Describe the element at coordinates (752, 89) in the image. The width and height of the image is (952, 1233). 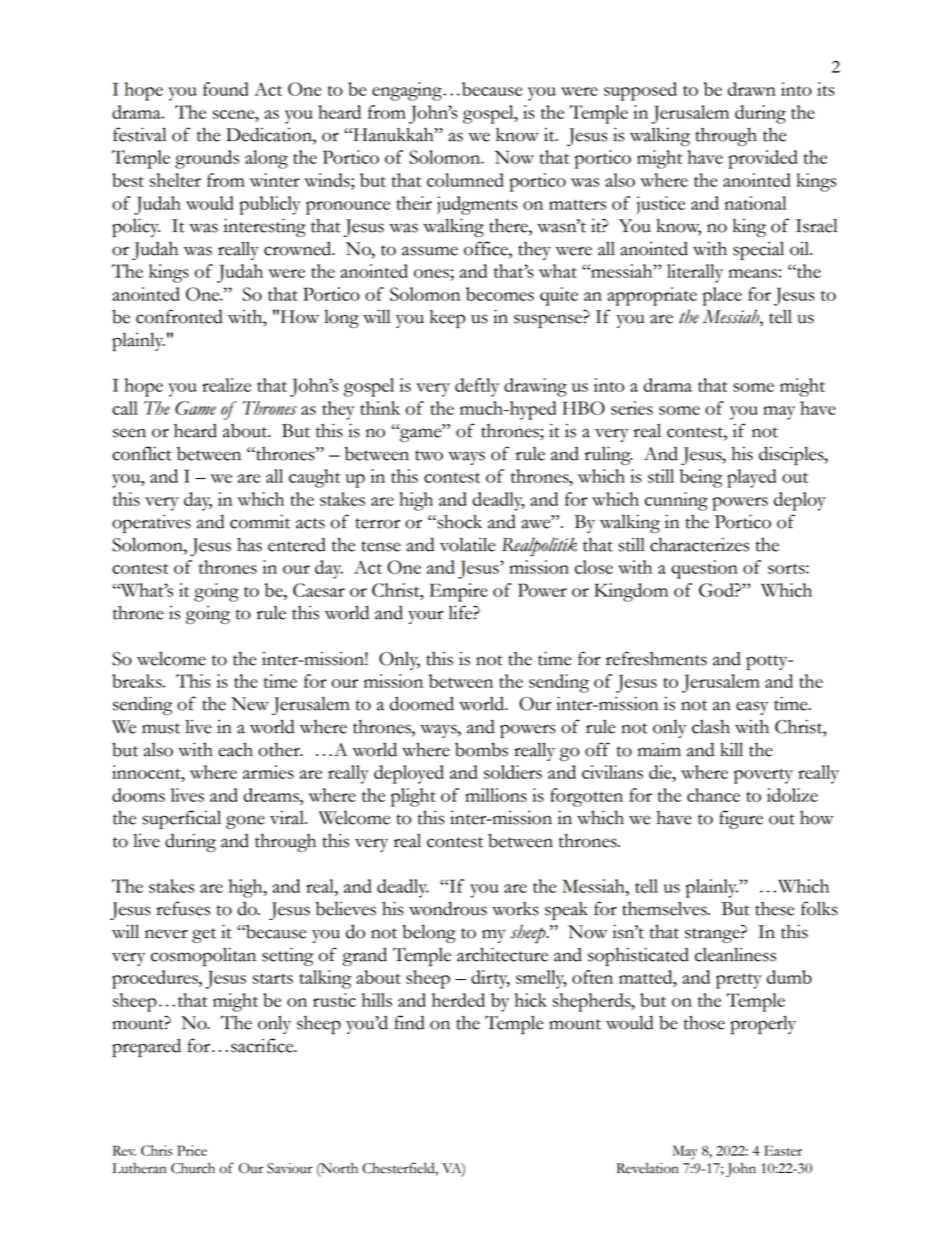
I see `drawn` at that location.
